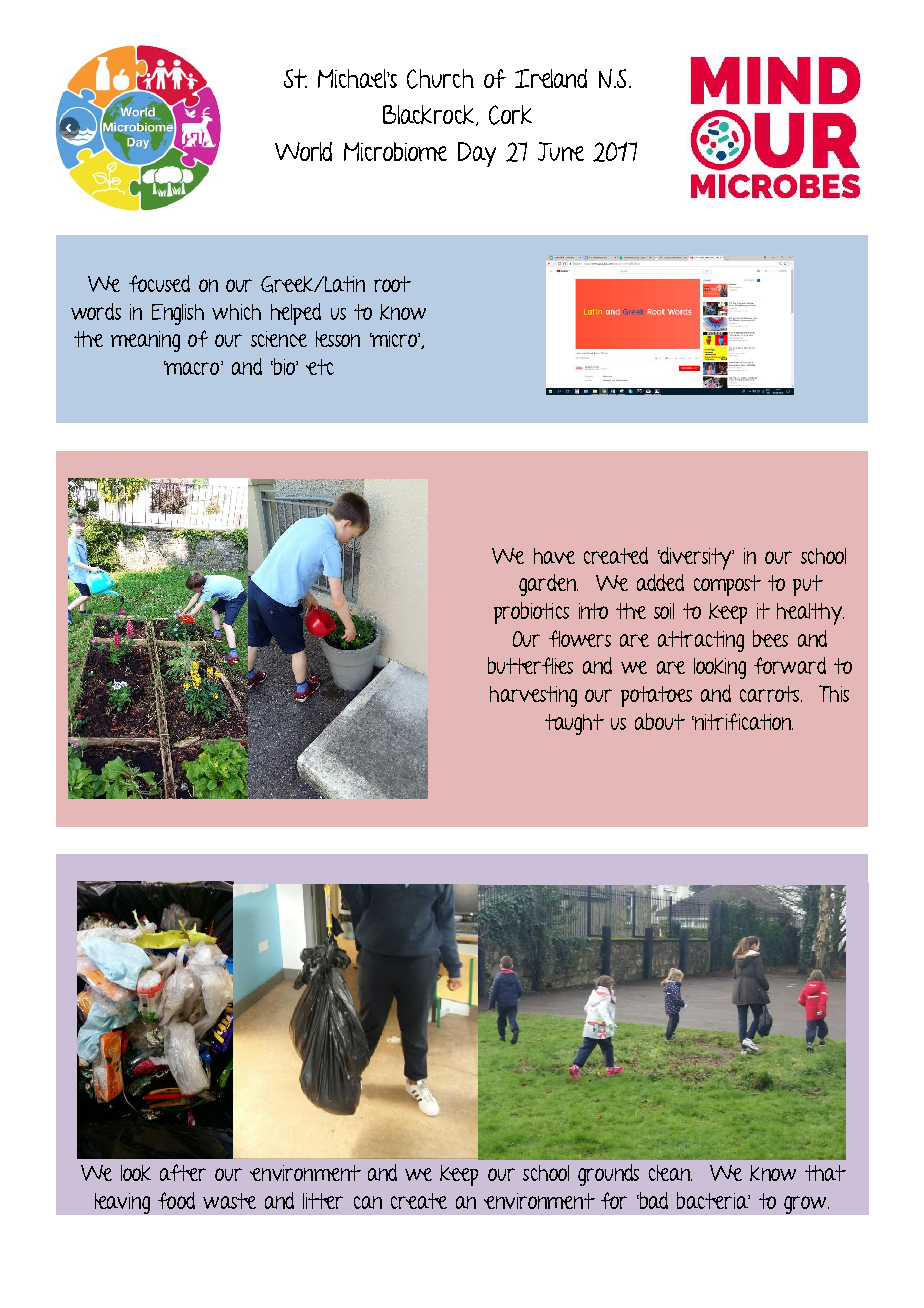  Describe the element at coordinates (770, 638) in the image. I see `bees` at that location.
